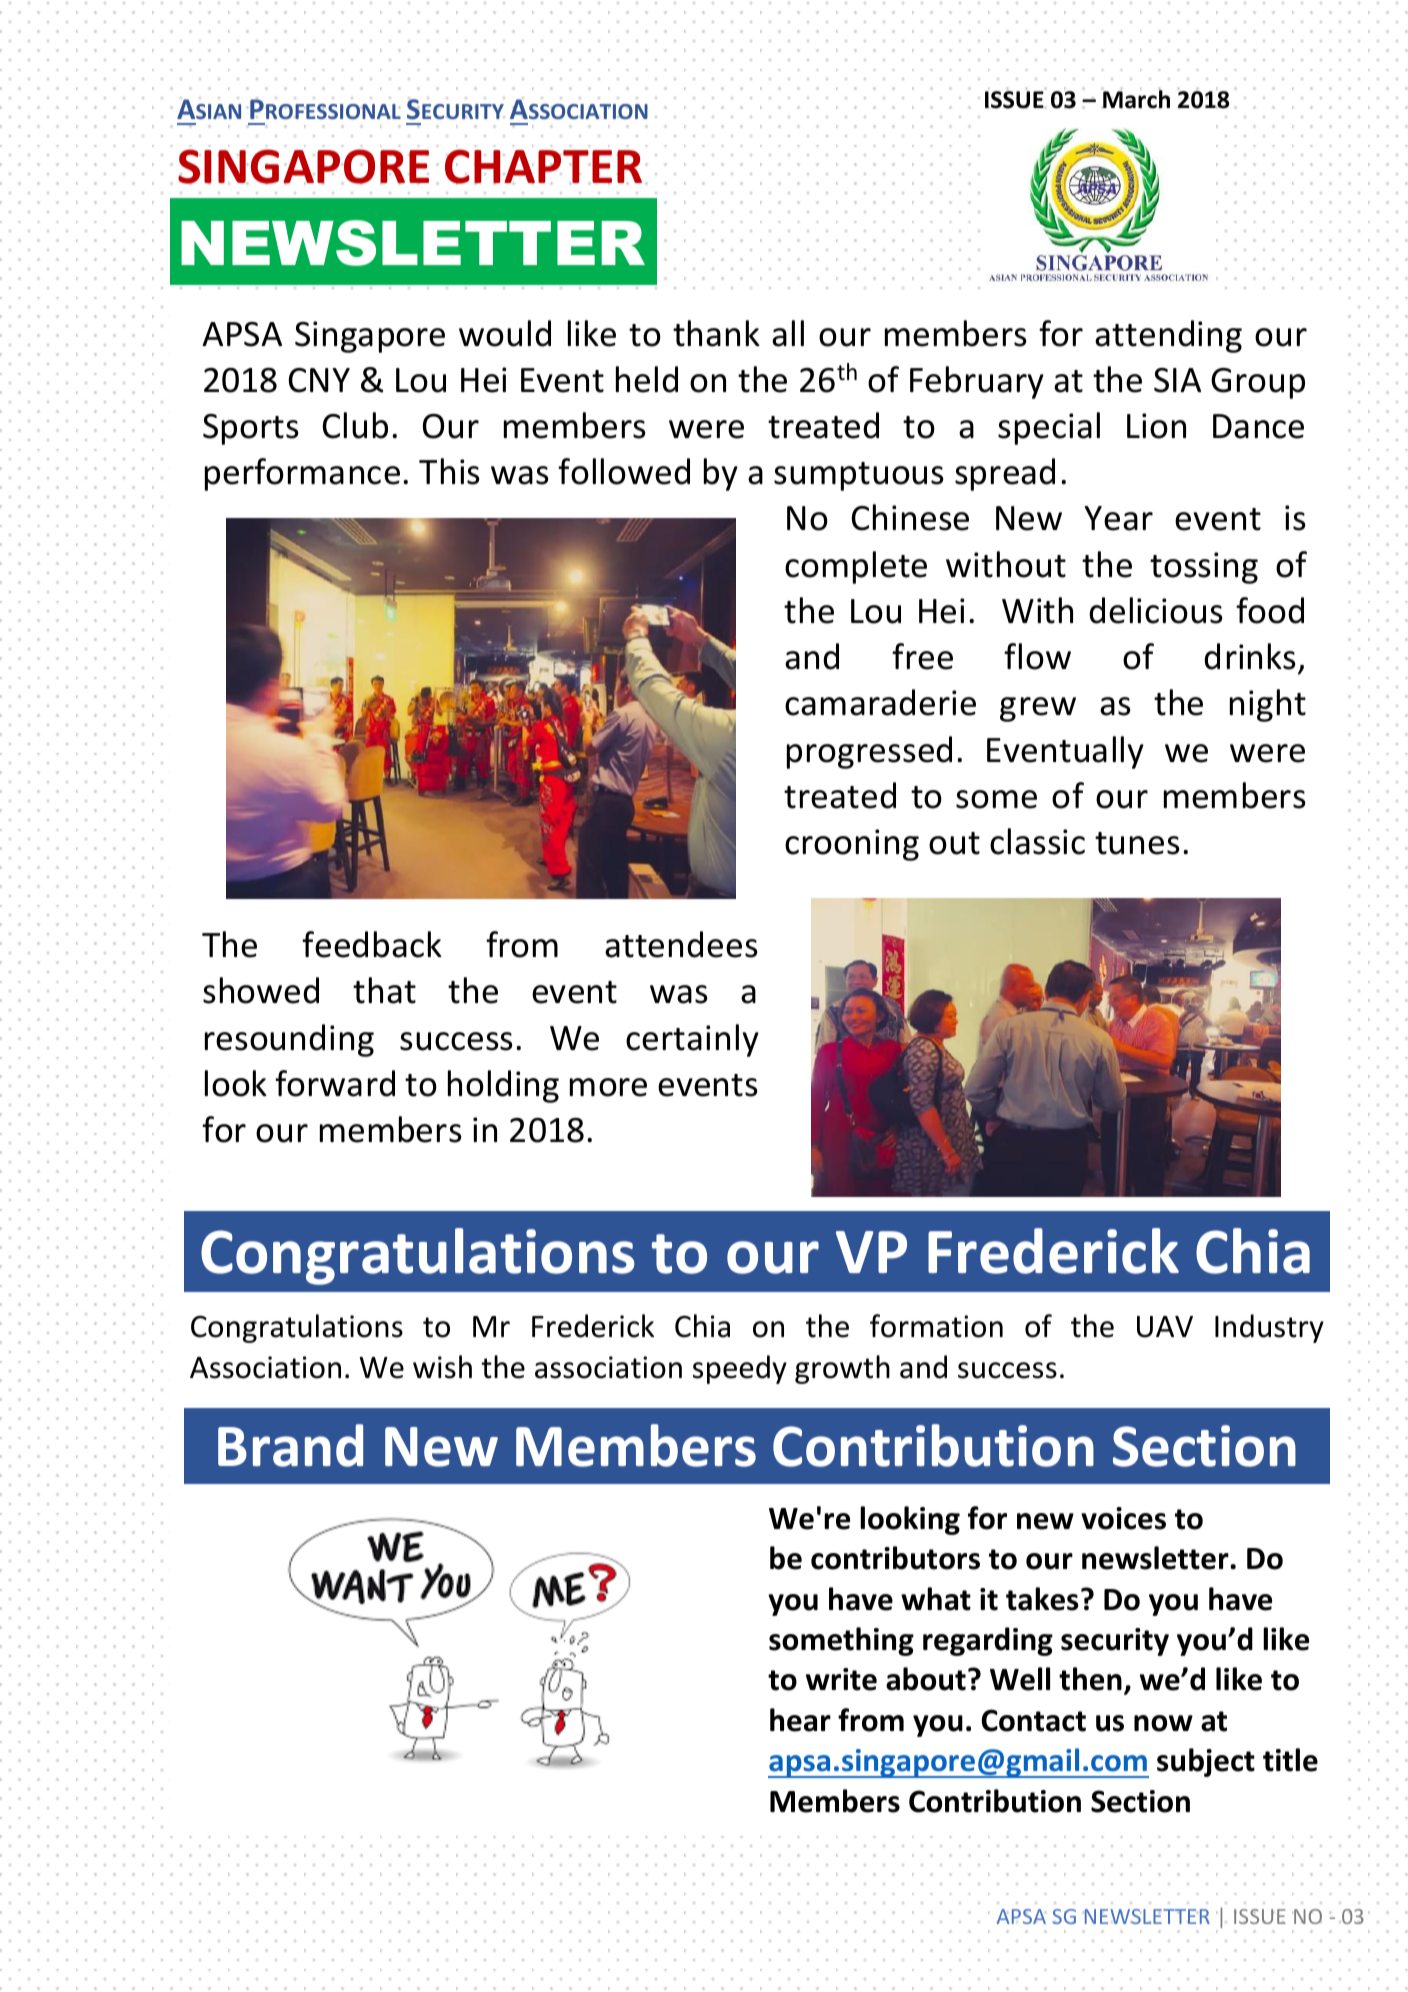 This screenshot has width=1408, height=1992. What do you see at coordinates (543, 166) in the screenshot?
I see `CHAPTER` at bounding box center [543, 166].
